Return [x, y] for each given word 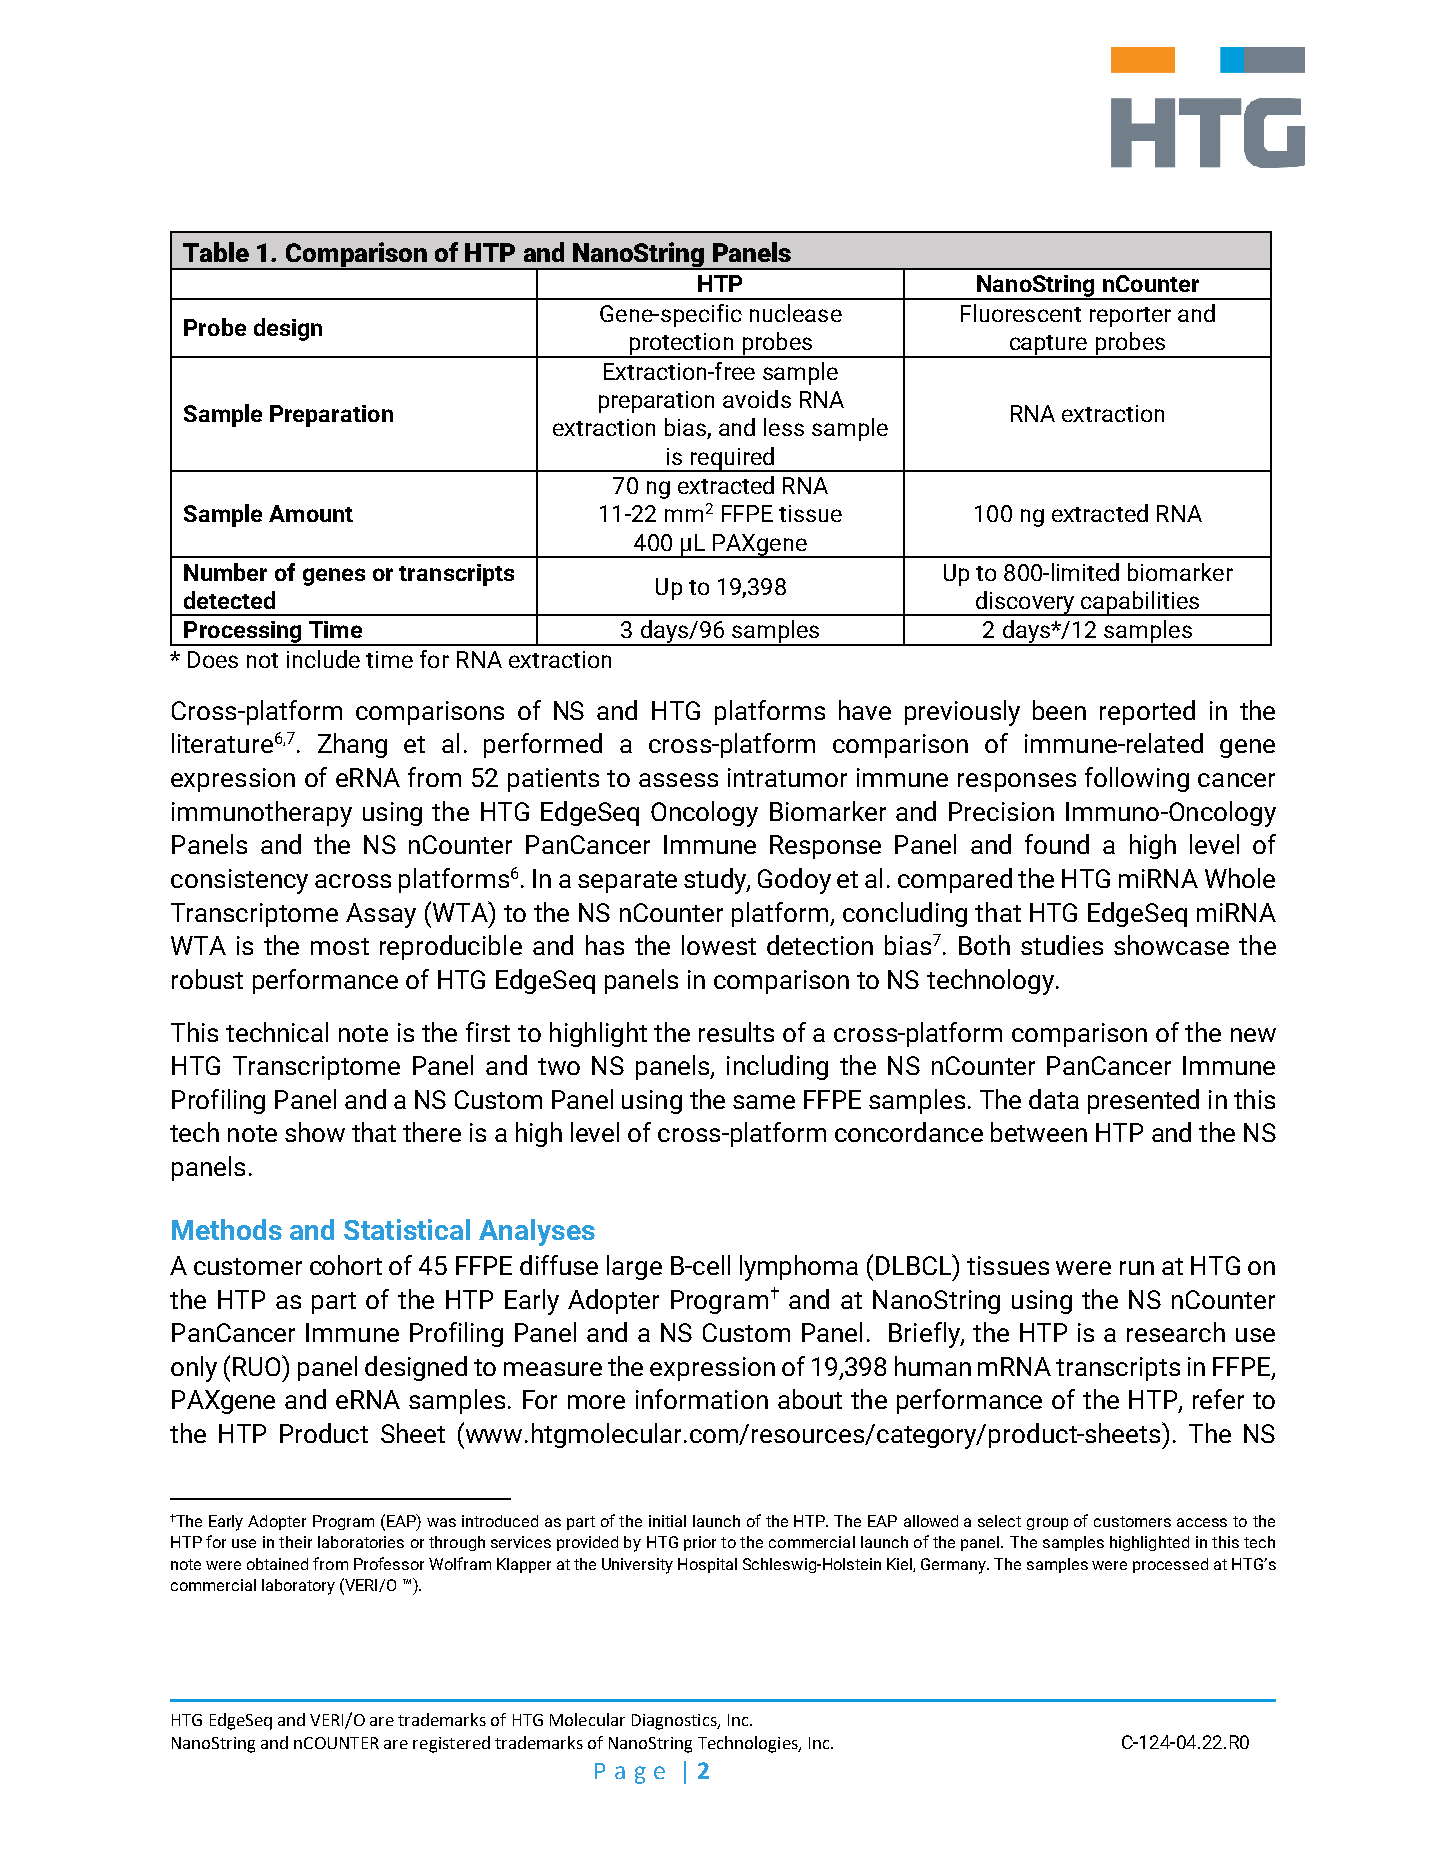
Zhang [352, 745]
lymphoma [799, 1268]
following [1137, 779]
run [1137, 1268]
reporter [1130, 317]
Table [216, 252]
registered [451, 1744]
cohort [346, 1265]
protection [681, 345]
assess [678, 780]
